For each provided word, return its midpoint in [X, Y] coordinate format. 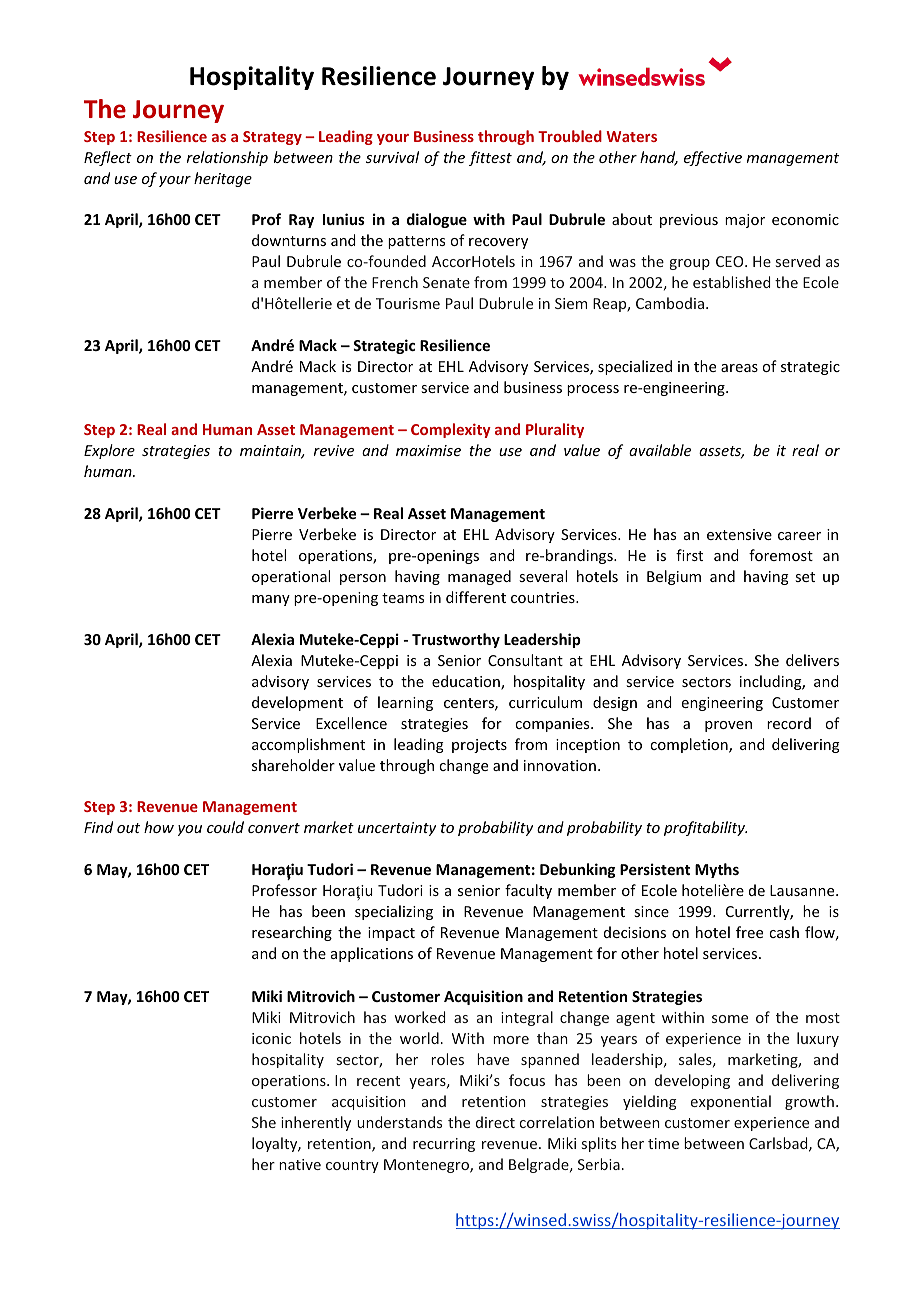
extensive [739, 534]
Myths [717, 870]
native [300, 1164]
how [159, 827]
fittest [490, 158]
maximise [428, 450]
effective [713, 158]
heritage [223, 179]
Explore [109, 451]
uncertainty [397, 829]
